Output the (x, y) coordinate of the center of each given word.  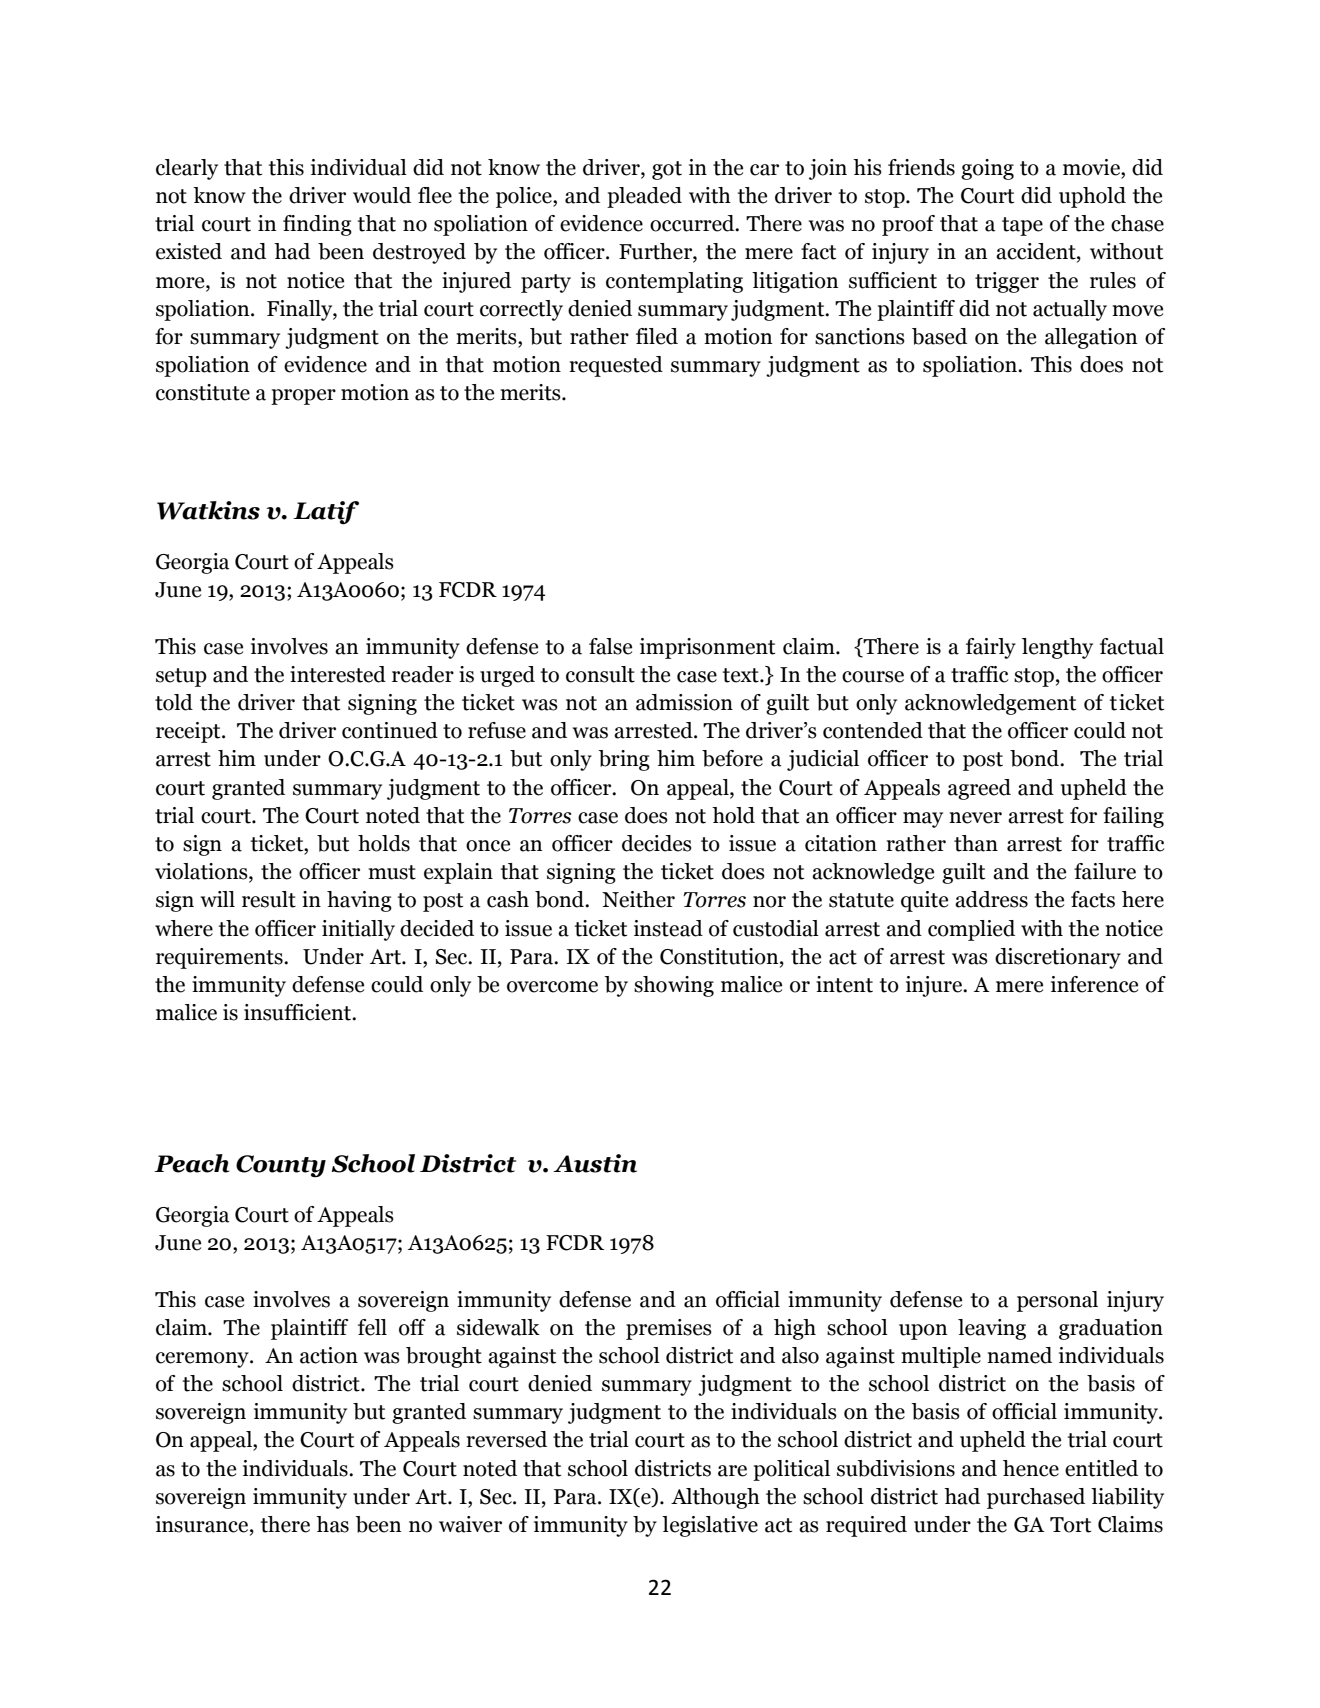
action (329, 1355)
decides (657, 843)
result (269, 899)
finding (317, 225)
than (976, 843)
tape (1022, 226)
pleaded (644, 197)
